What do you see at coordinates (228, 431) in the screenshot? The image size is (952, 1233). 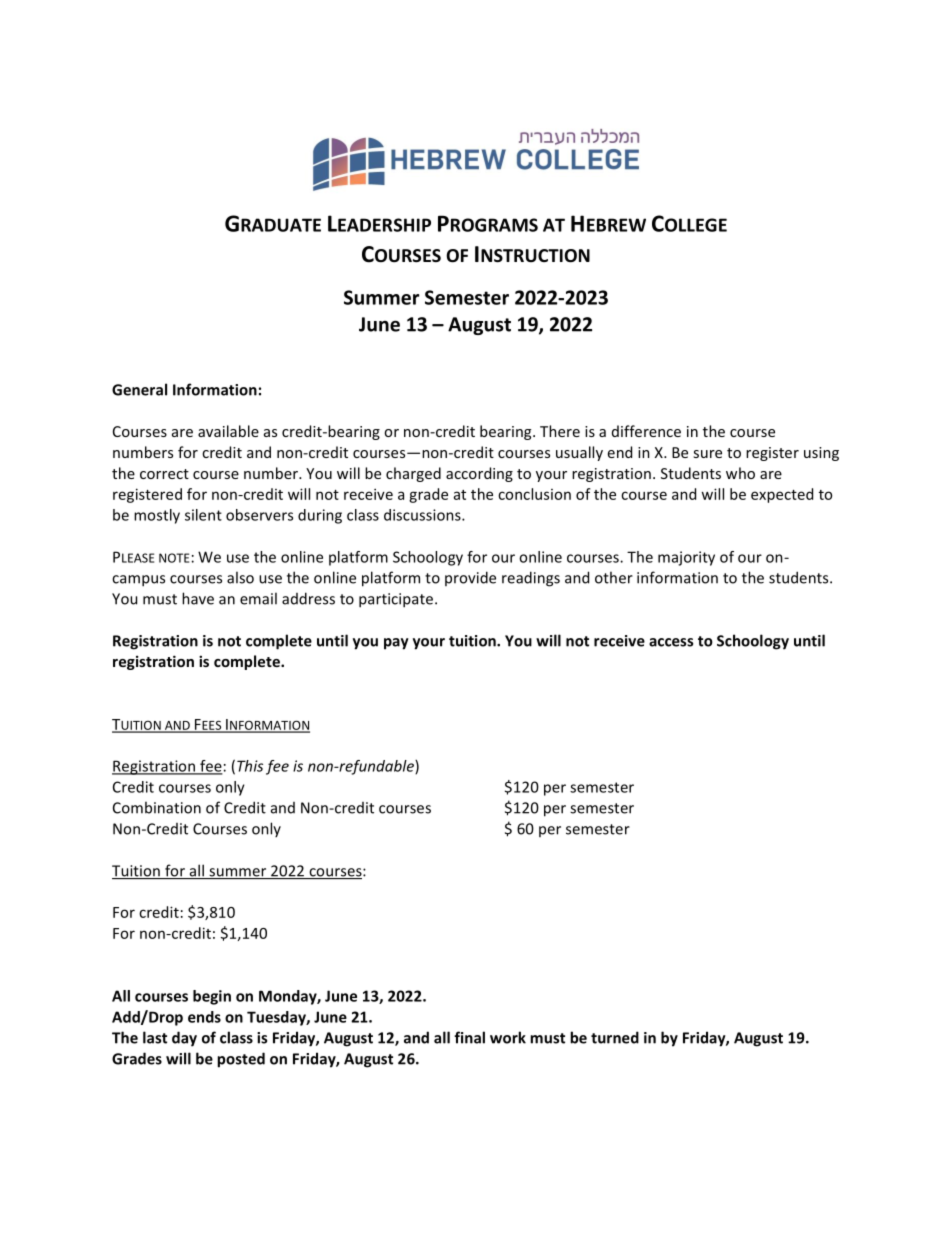 I see `available` at bounding box center [228, 431].
